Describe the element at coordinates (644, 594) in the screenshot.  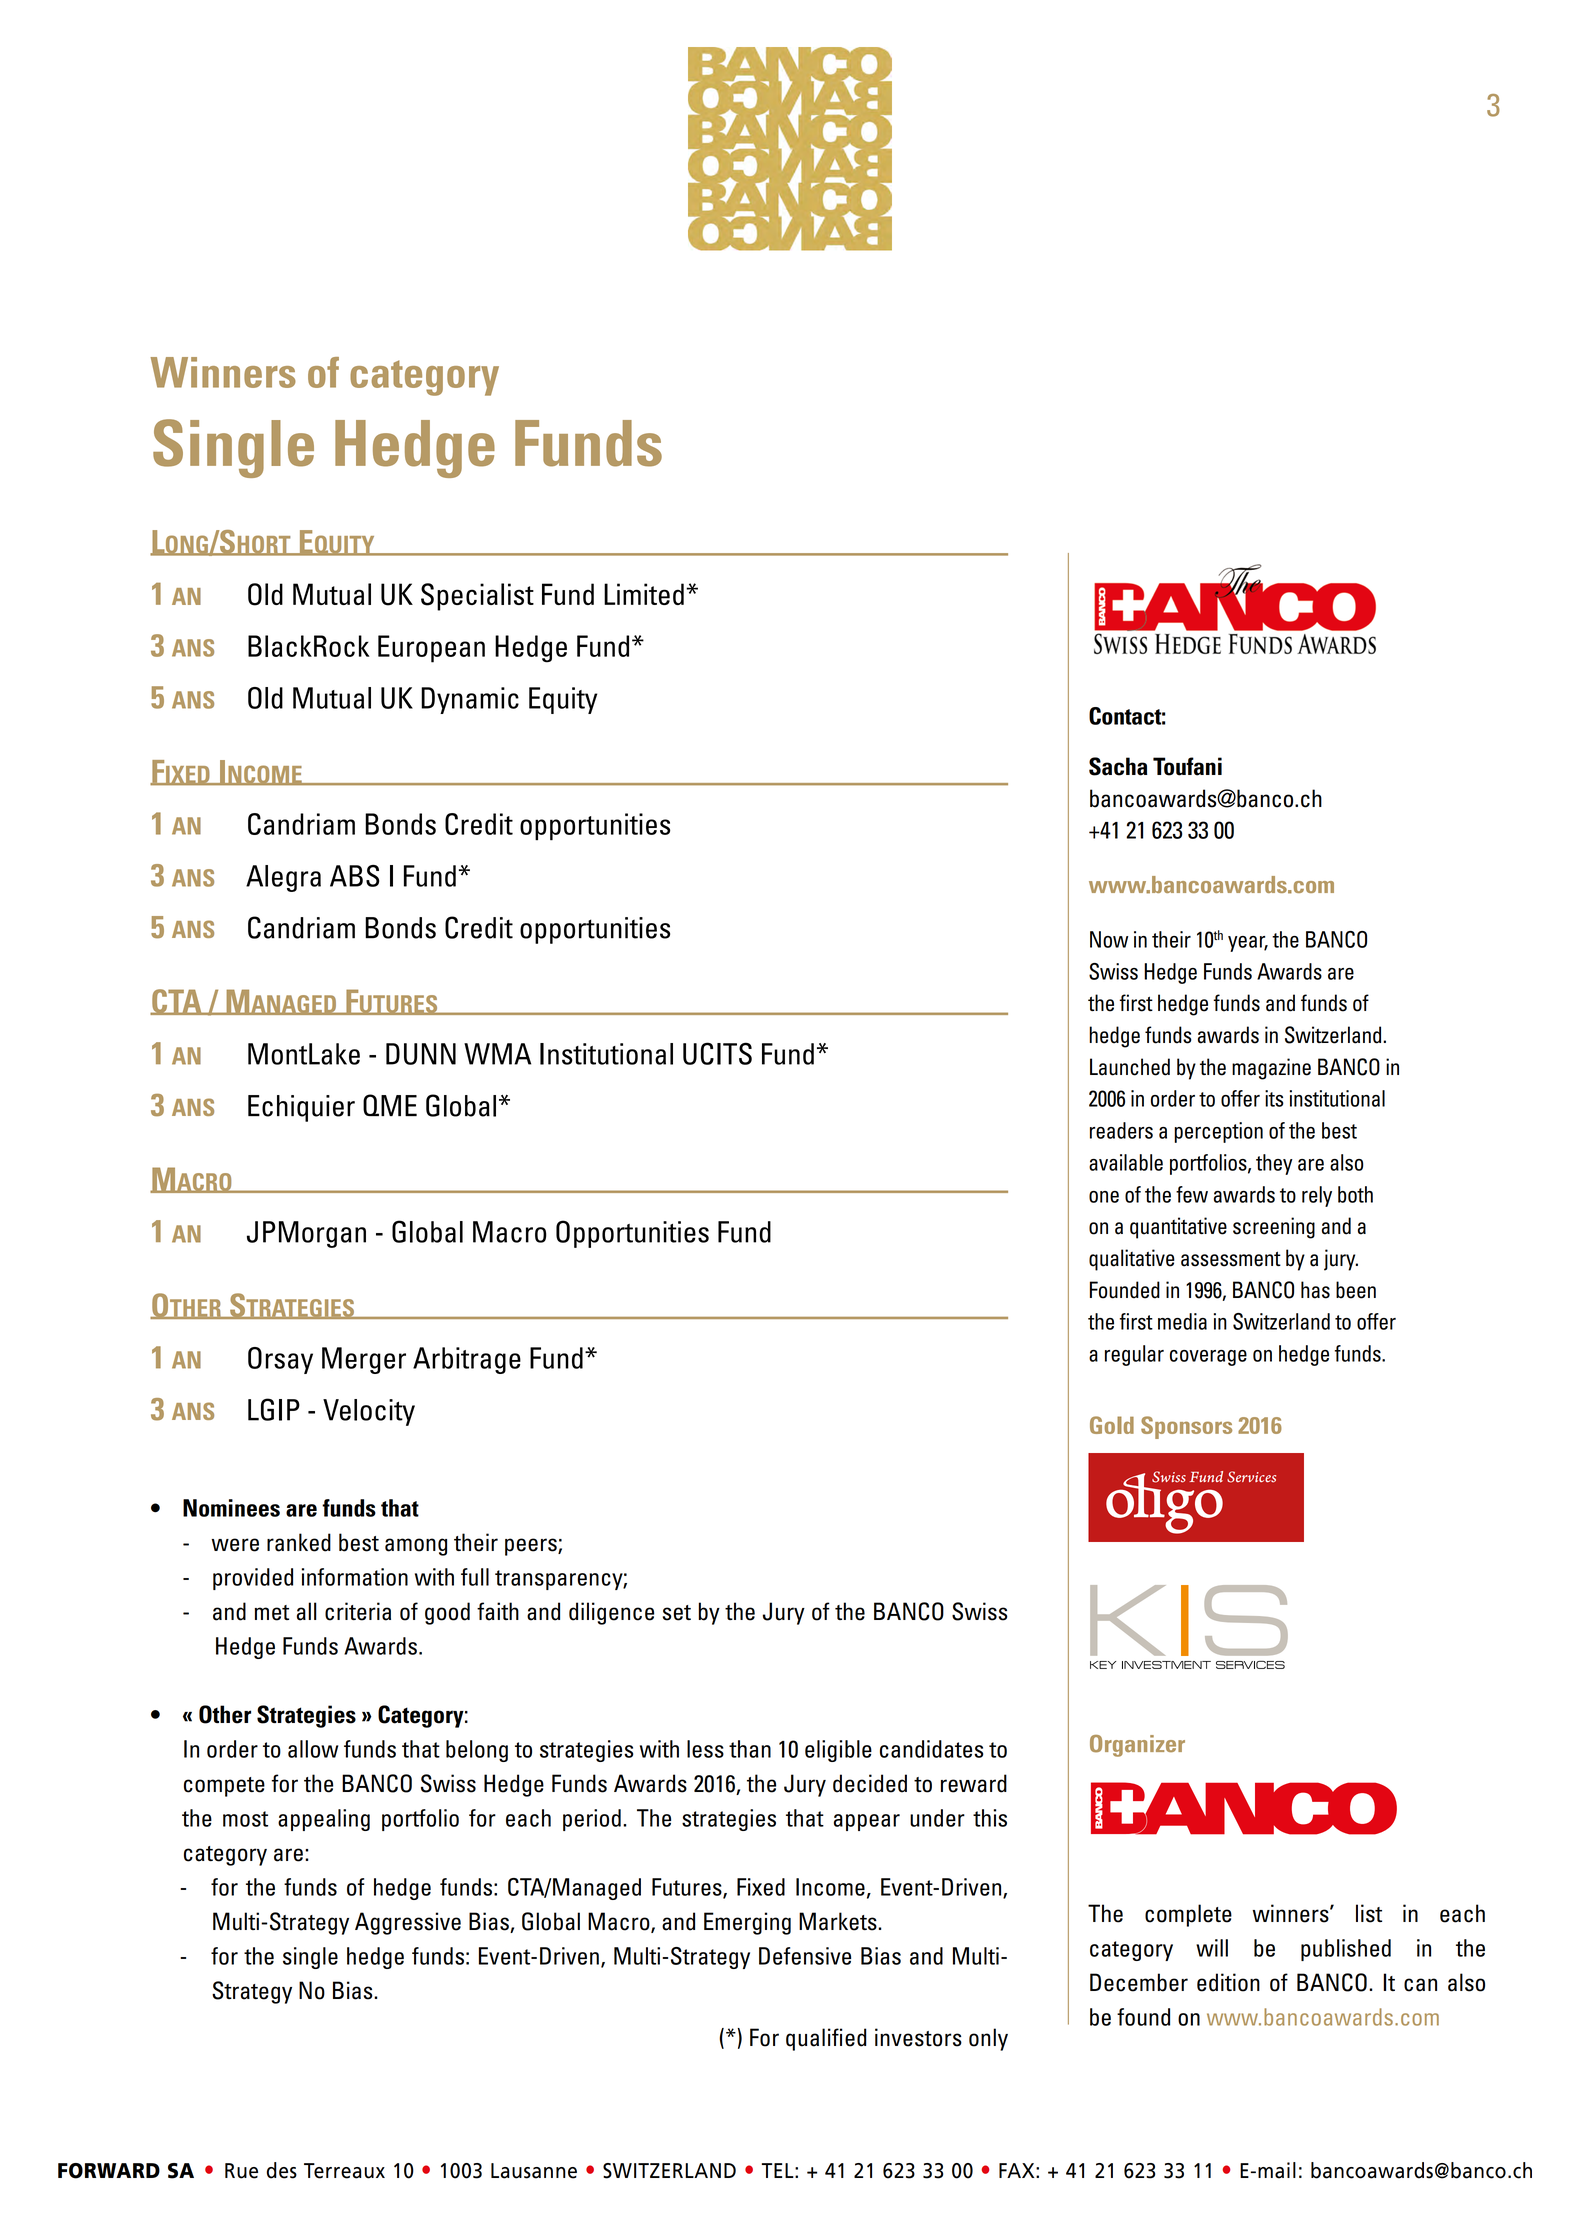
I see `Limited` at that location.
